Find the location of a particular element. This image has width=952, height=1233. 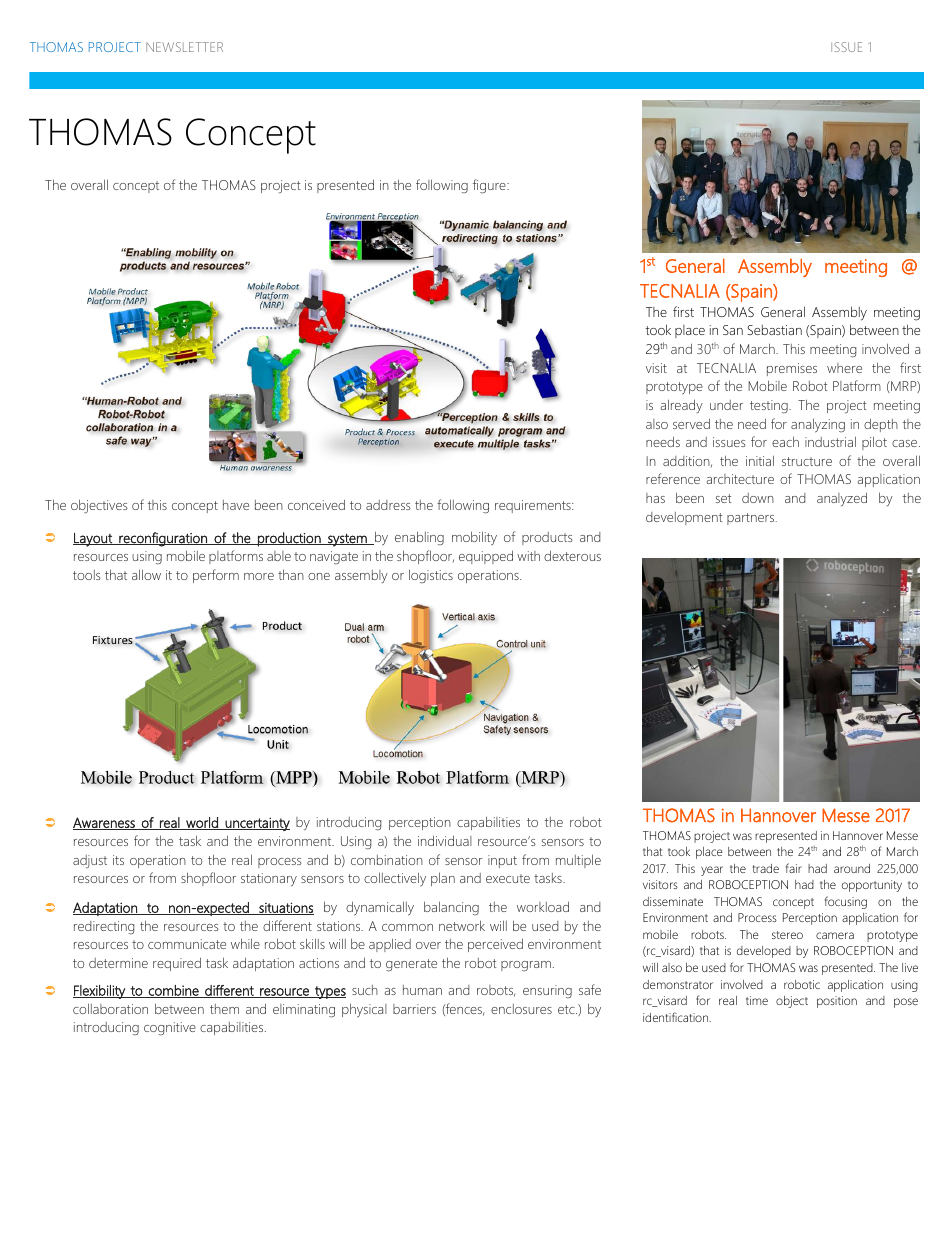

mobility is located at coordinates (474, 538).
